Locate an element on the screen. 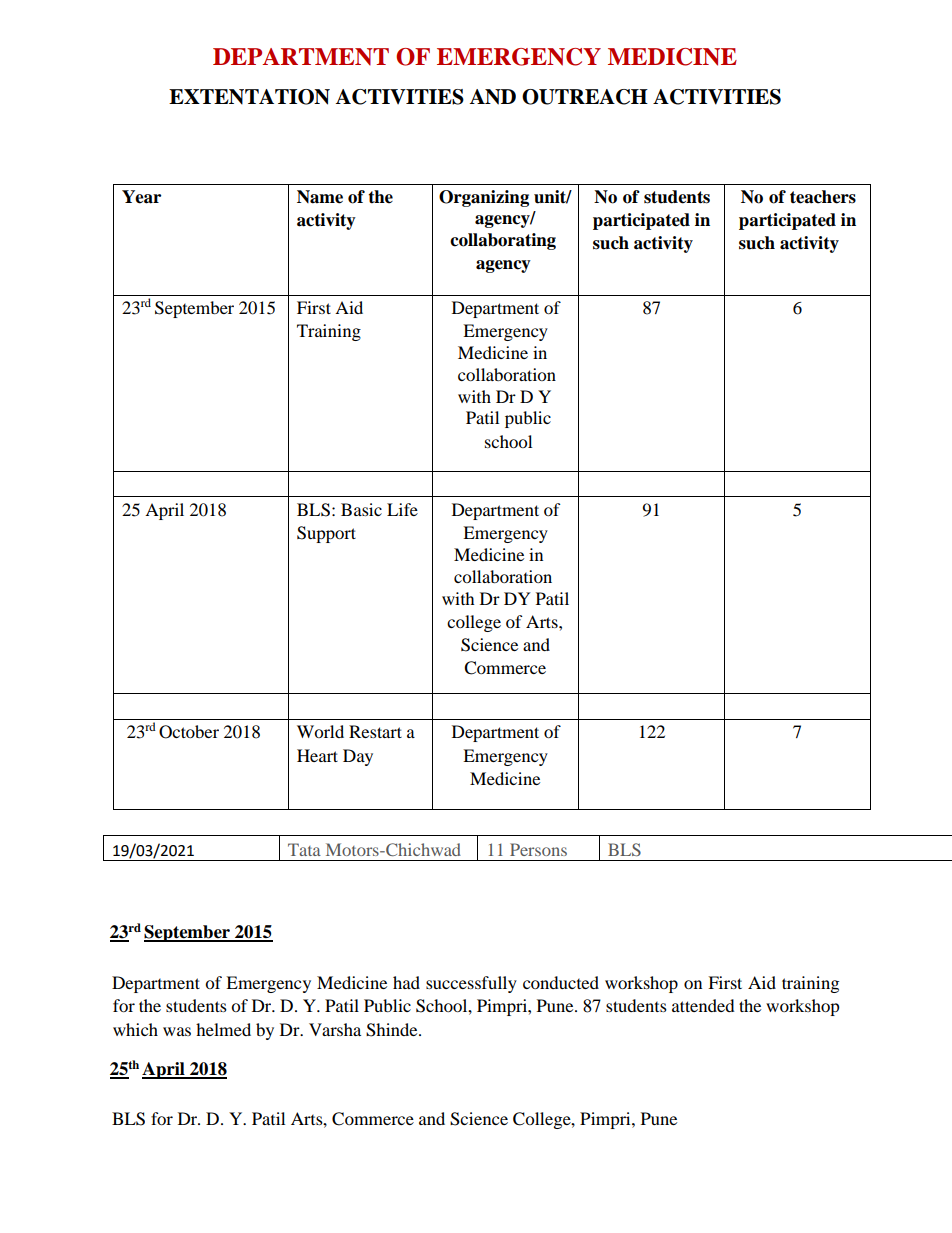  helmed is located at coordinates (223, 1029).
